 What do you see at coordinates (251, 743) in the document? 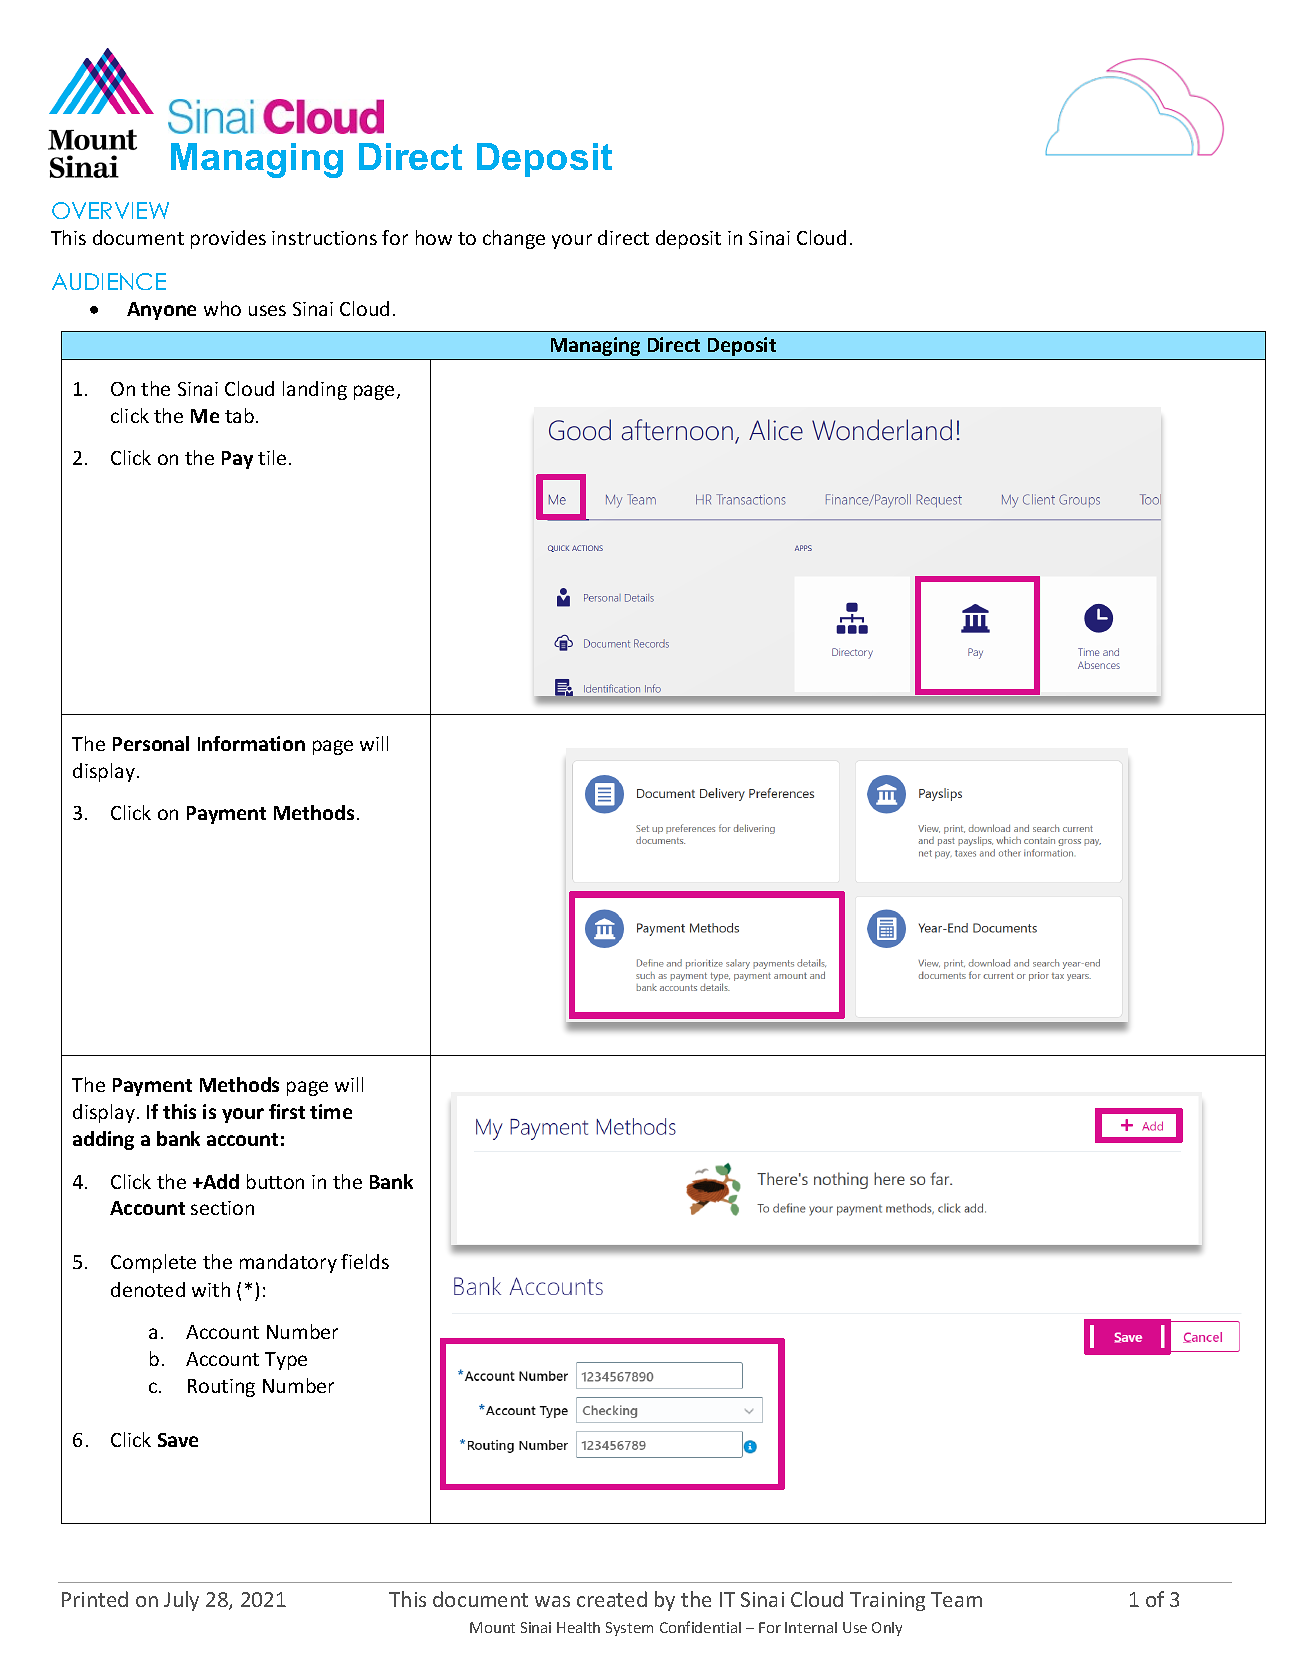
I see `Information` at bounding box center [251, 743].
